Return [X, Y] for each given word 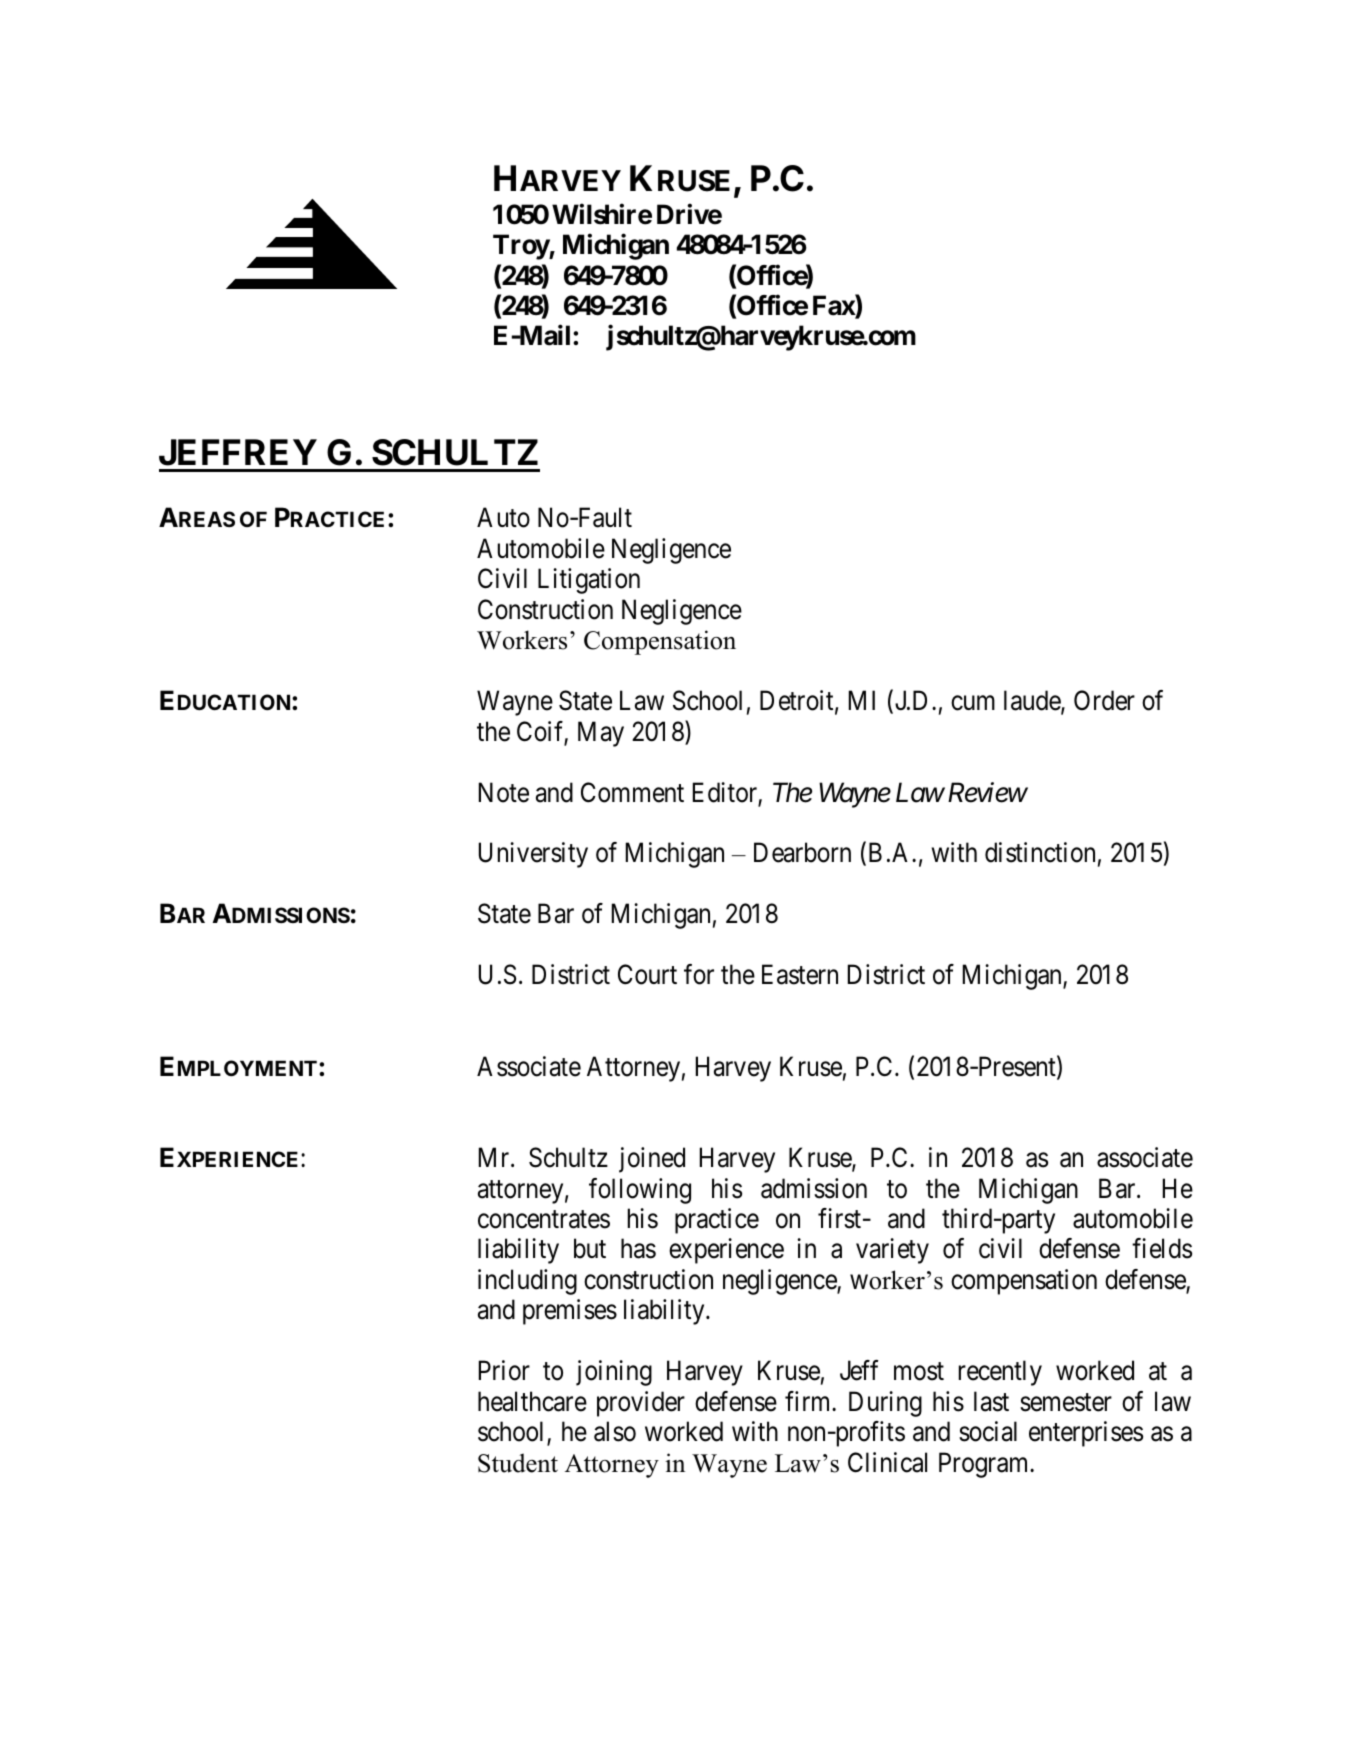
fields [1162, 1248]
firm [809, 1401]
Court [647, 974]
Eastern [800, 975]
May [601, 734]
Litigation [589, 581]
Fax [834, 306]
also [615, 1431]
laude [1033, 701]
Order [1104, 700]
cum [973, 703]
